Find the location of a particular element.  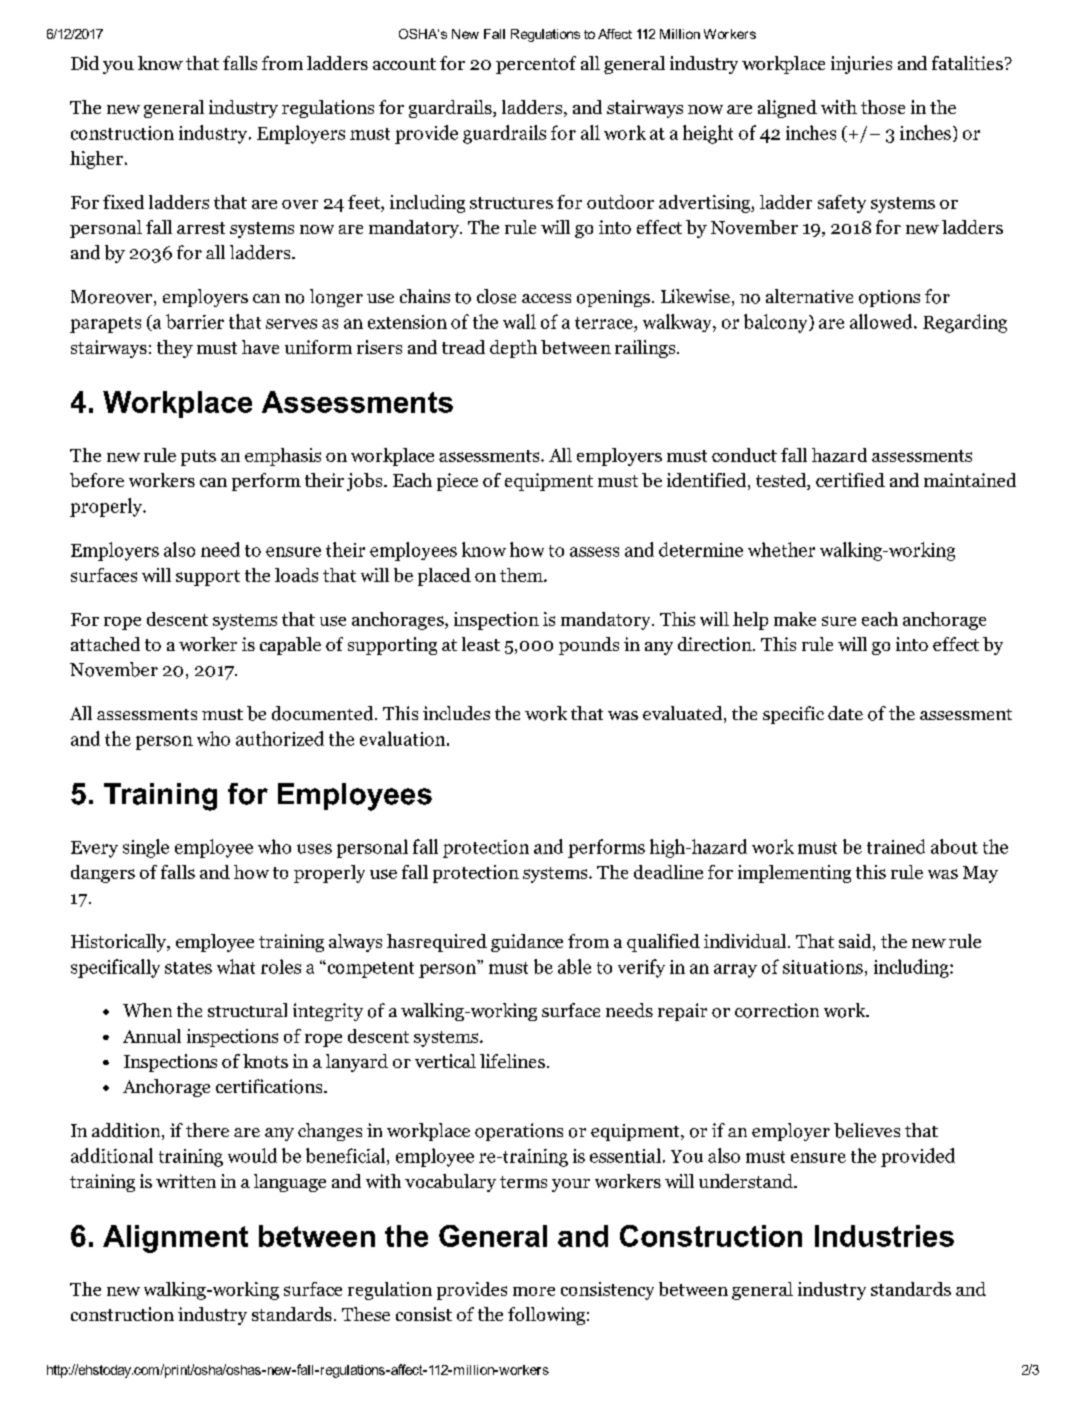

those is located at coordinates (883, 107).
